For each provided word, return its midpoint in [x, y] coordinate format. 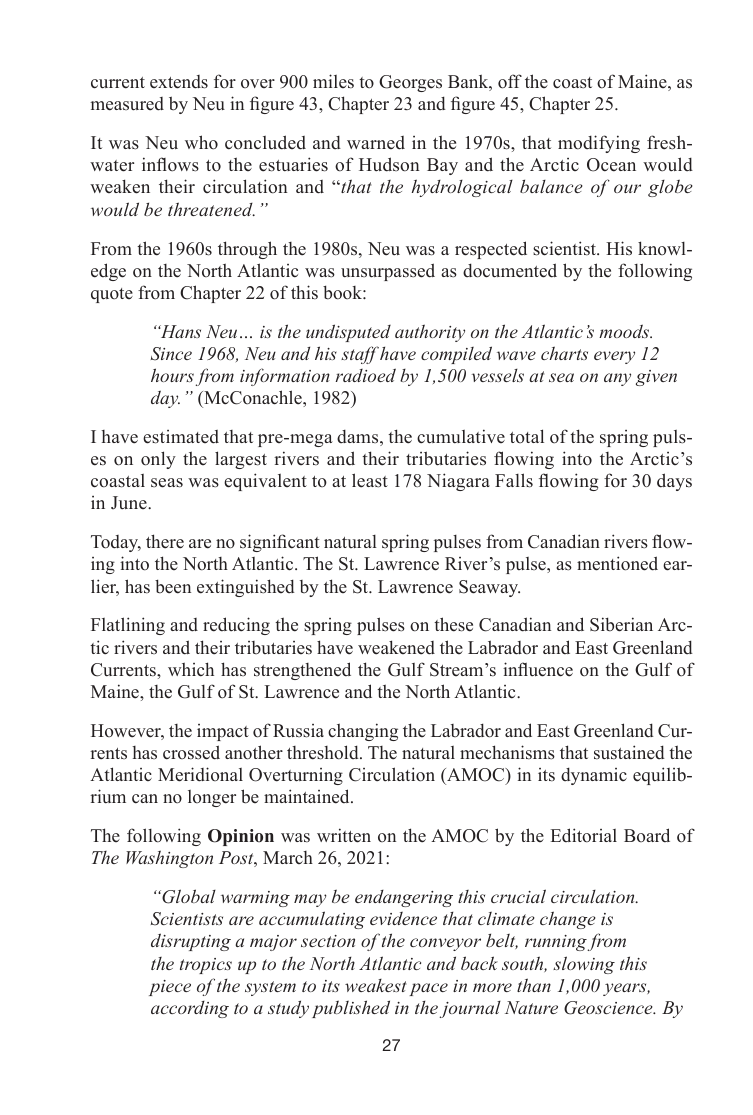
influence [538, 669]
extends [179, 82]
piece [170, 988]
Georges [410, 83]
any [617, 379]
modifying [599, 144]
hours [172, 375]
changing [363, 732]
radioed [366, 375]
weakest [375, 985]
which [191, 669]
